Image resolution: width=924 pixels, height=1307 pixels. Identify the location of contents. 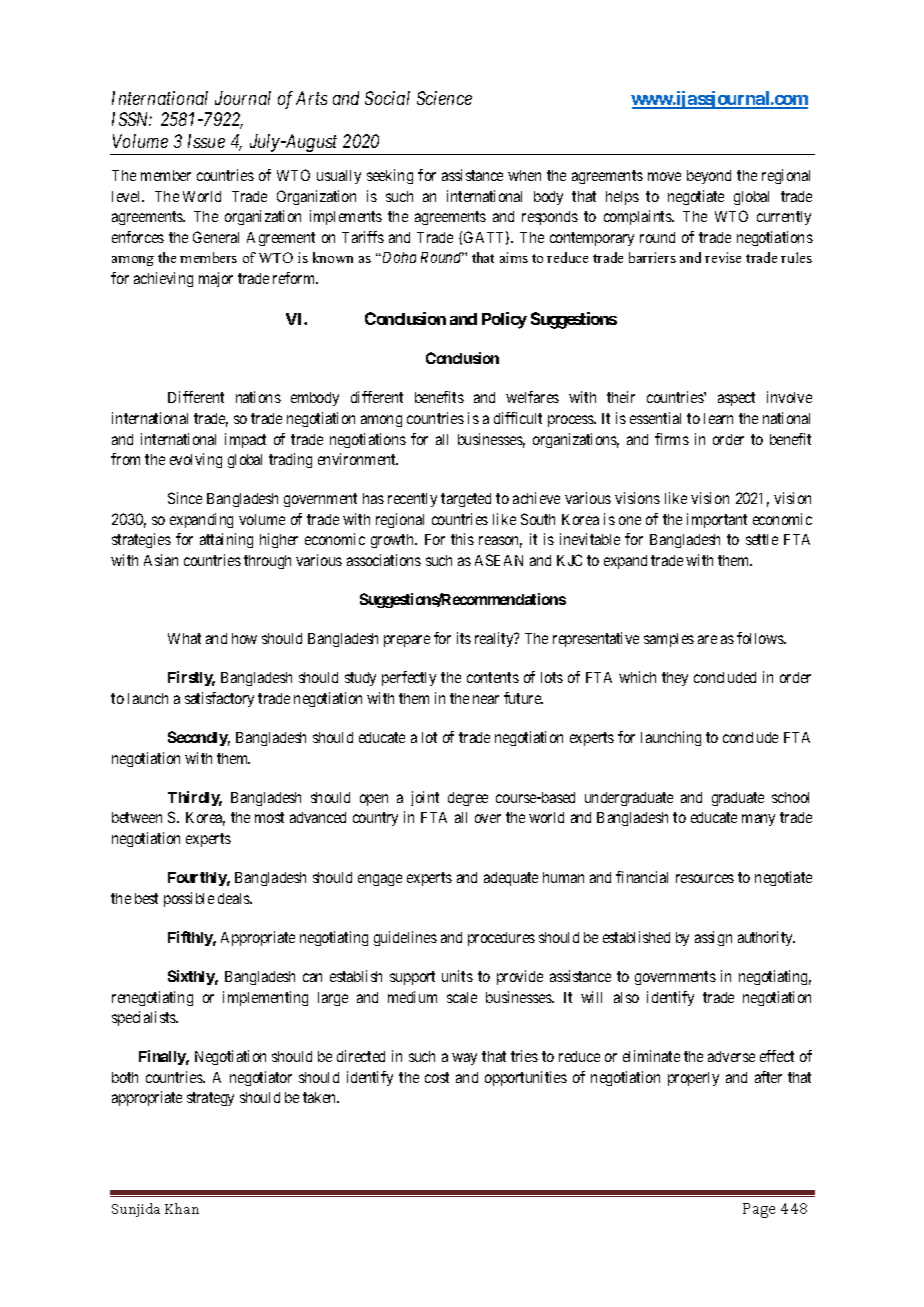
(493, 677).
